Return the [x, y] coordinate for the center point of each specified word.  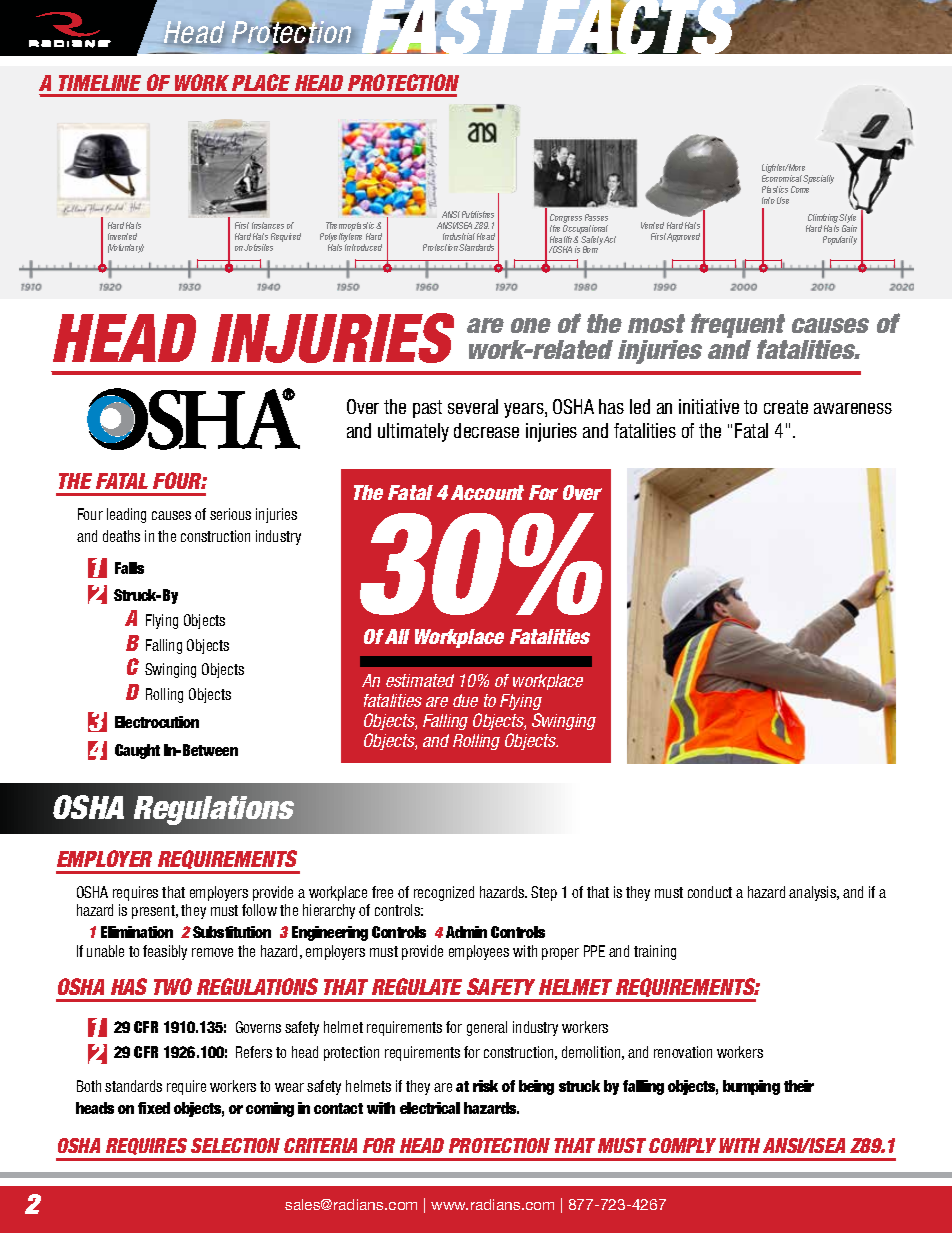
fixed [154, 1108]
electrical [430, 1108]
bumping [751, 1087]
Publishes [478, 214]
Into [768, 200]
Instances [268, 225]
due [465, 700]
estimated [420, 680]
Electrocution [157, 722]
